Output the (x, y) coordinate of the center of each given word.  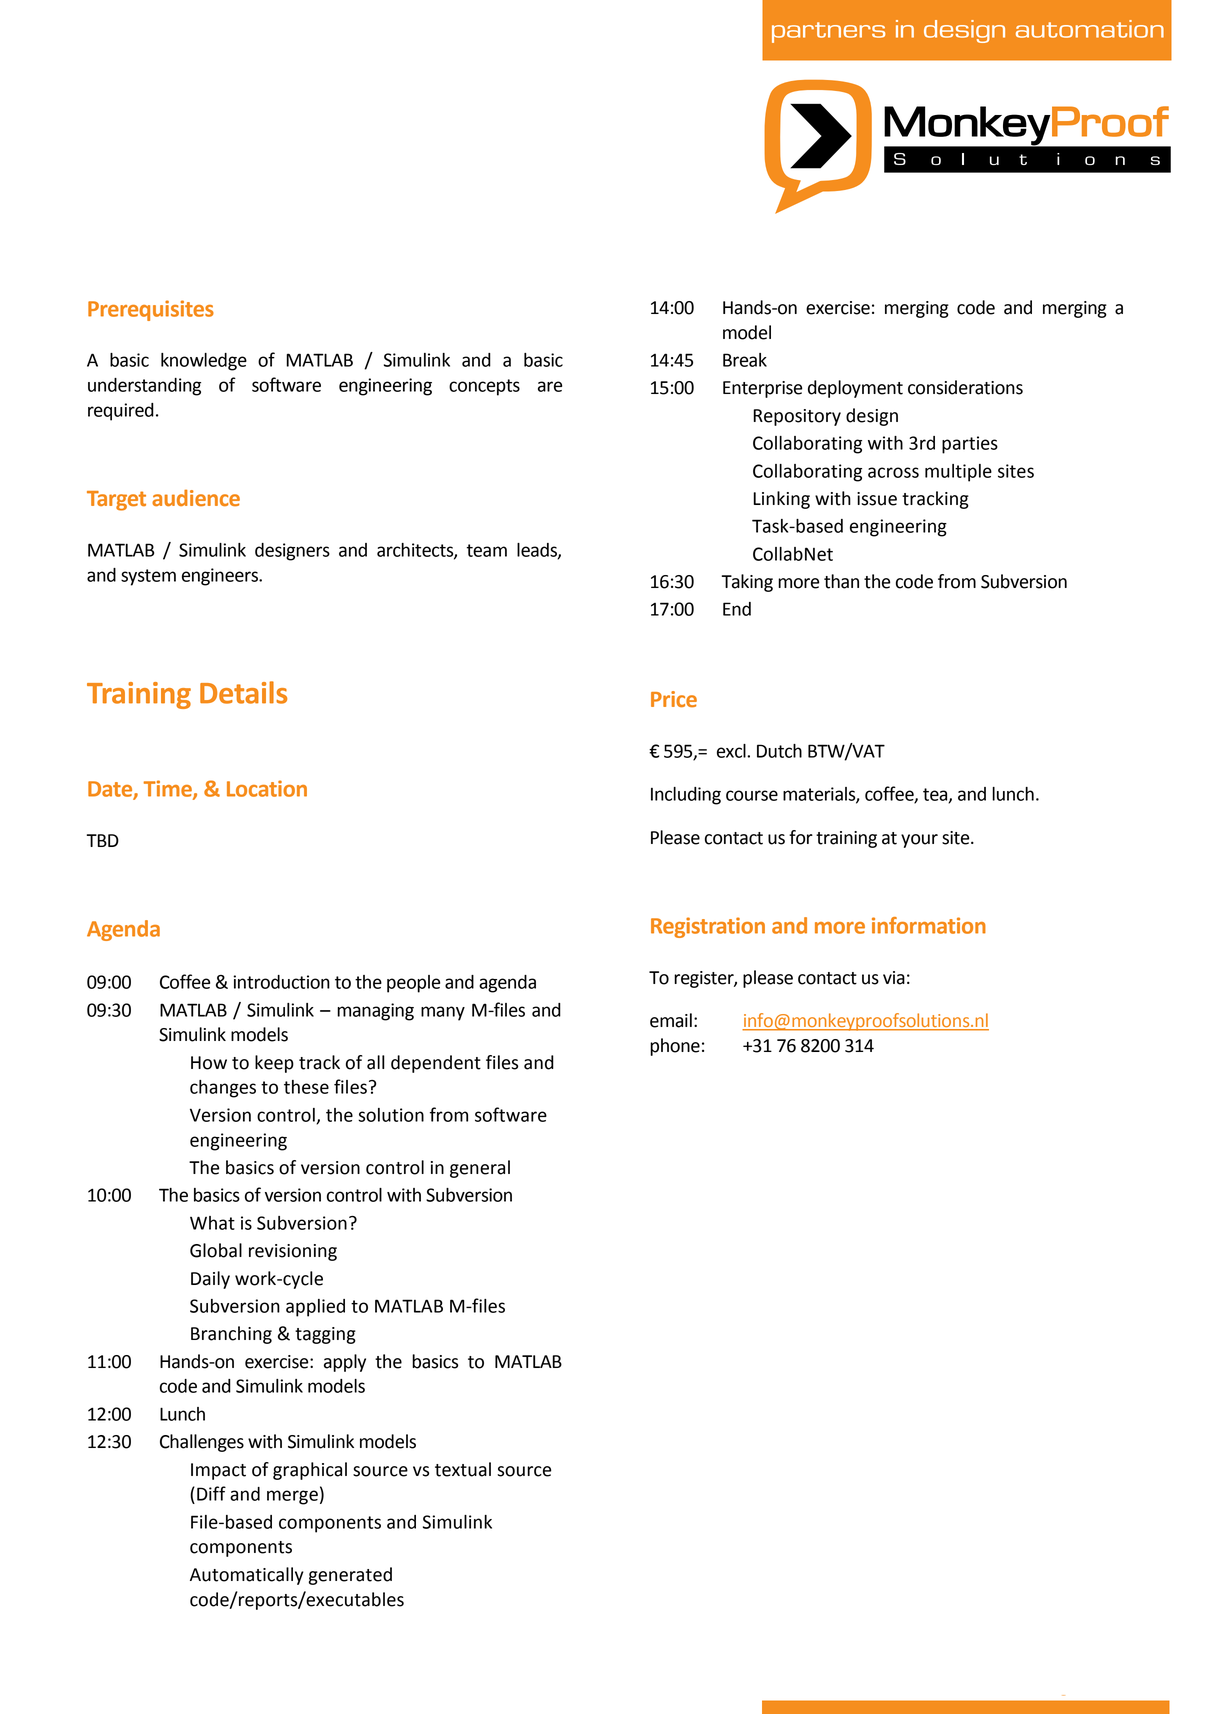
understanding (144, 387)
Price (674, 699)
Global (216, 1250)
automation (1090, 29)
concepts (484, 387)
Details (243, 692)
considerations (965, 387)
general (480, 1169)
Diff (211, 1493)
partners (828, 32)
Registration (708, 927)
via (894, 978)
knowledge (204, 362)
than (841, 581)
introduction (281, 982)
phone (675, 1047)
